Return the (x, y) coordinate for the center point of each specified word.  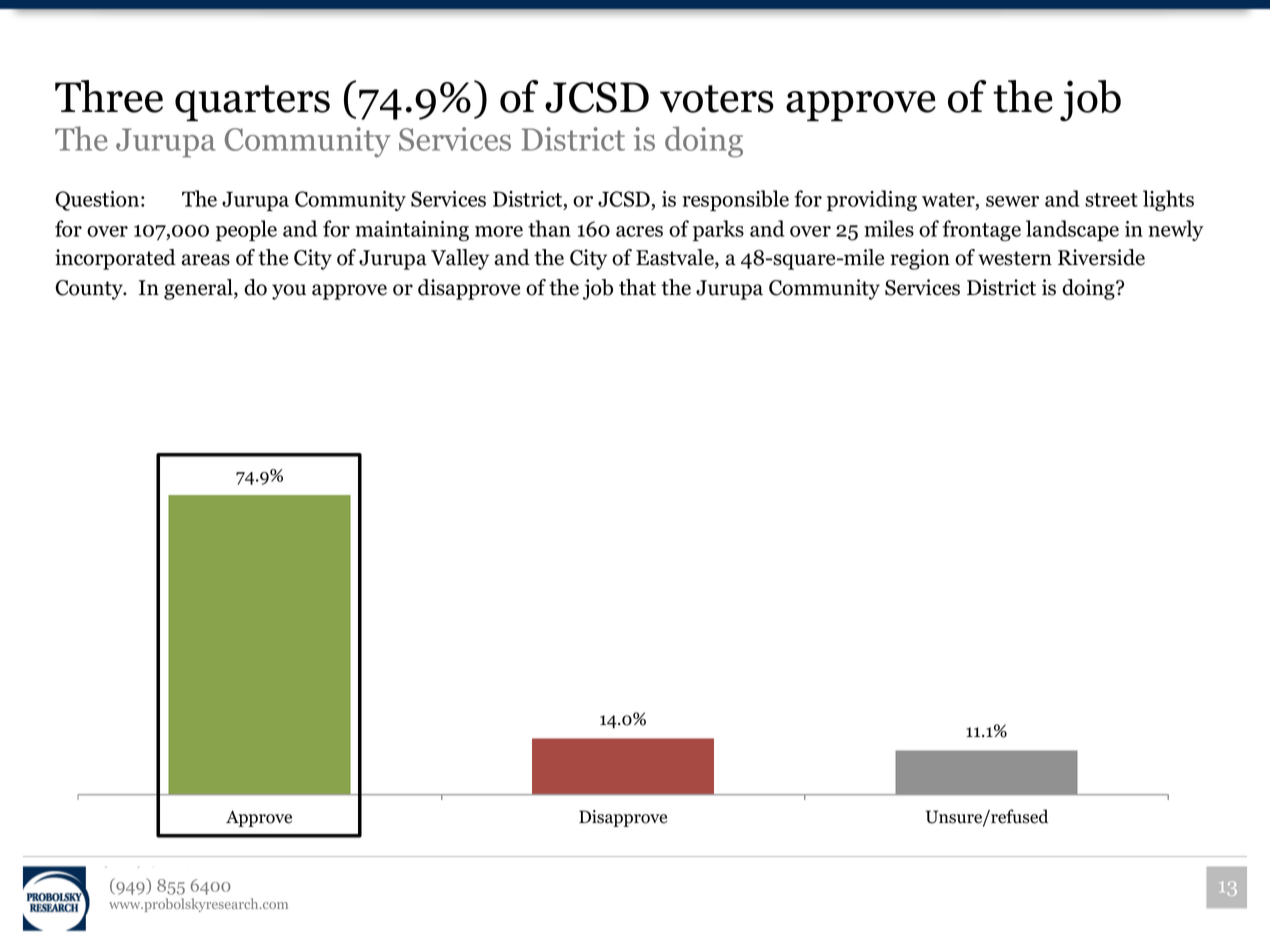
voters (717, 99)
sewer (1012, 201)
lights (1168, 200)
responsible (735, 200)
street (1111, 200)
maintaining (412, 231)
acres (639, 231)
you (289, 292)
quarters (252, 103)
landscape (1072, 230)
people (246, 230)
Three (109, 96)
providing (872, 200)
